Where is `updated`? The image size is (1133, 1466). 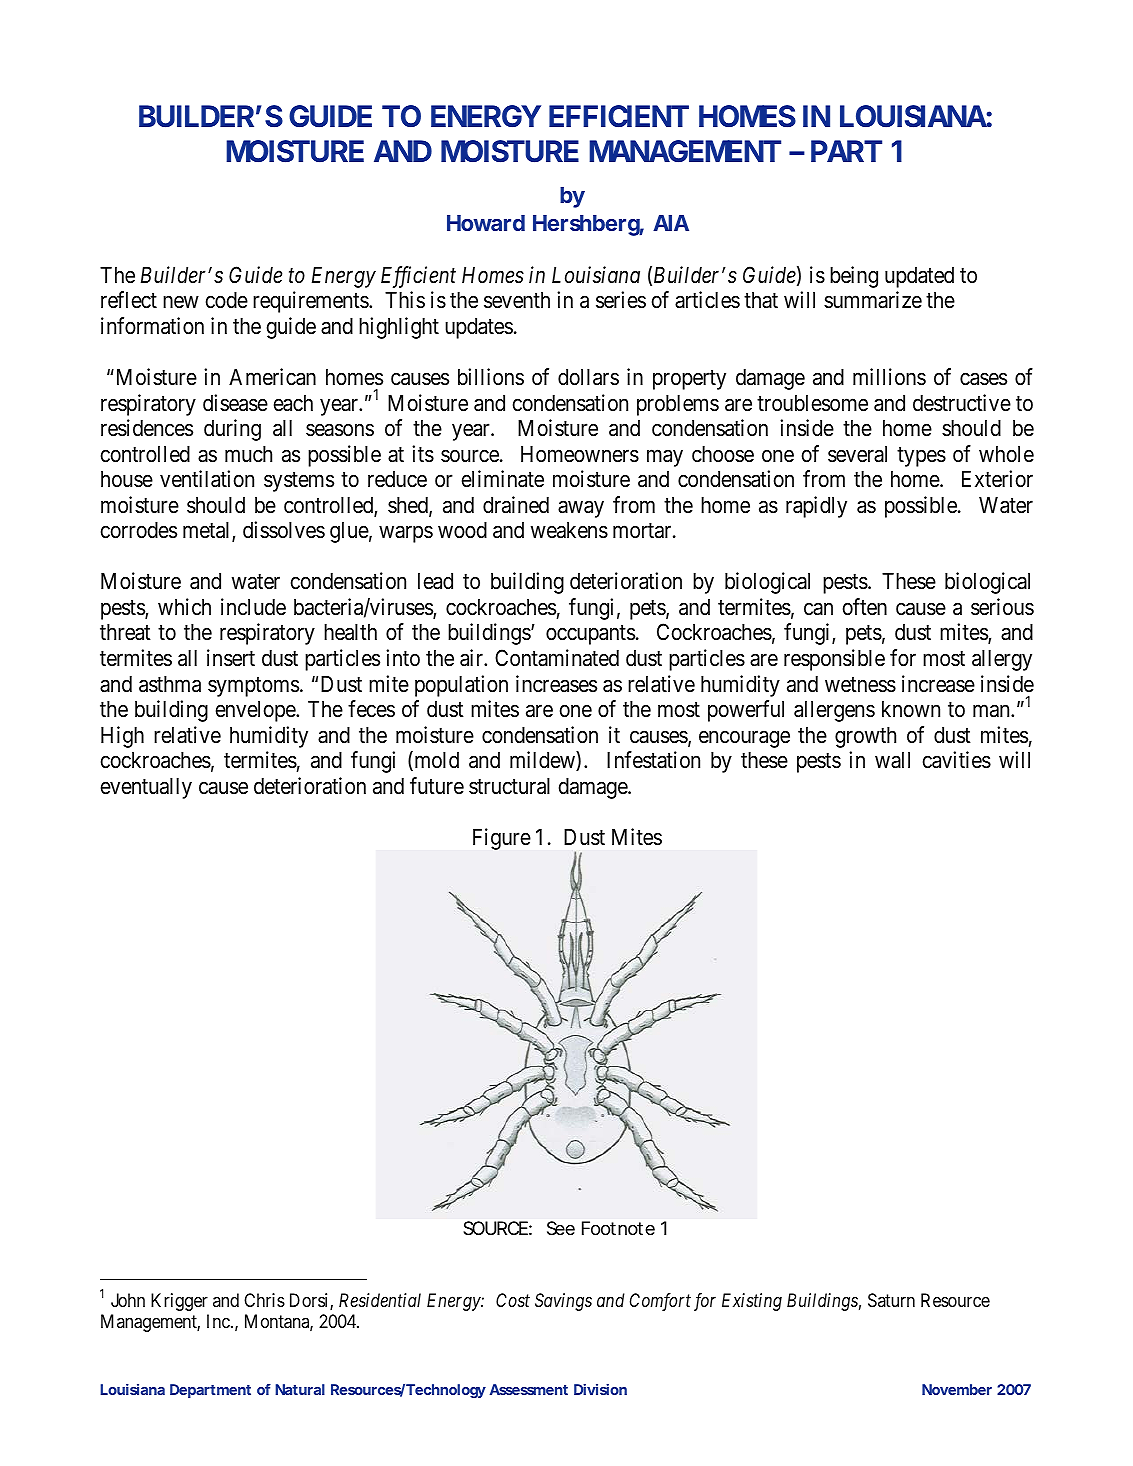
updated is located at coordinates (919, 277).
